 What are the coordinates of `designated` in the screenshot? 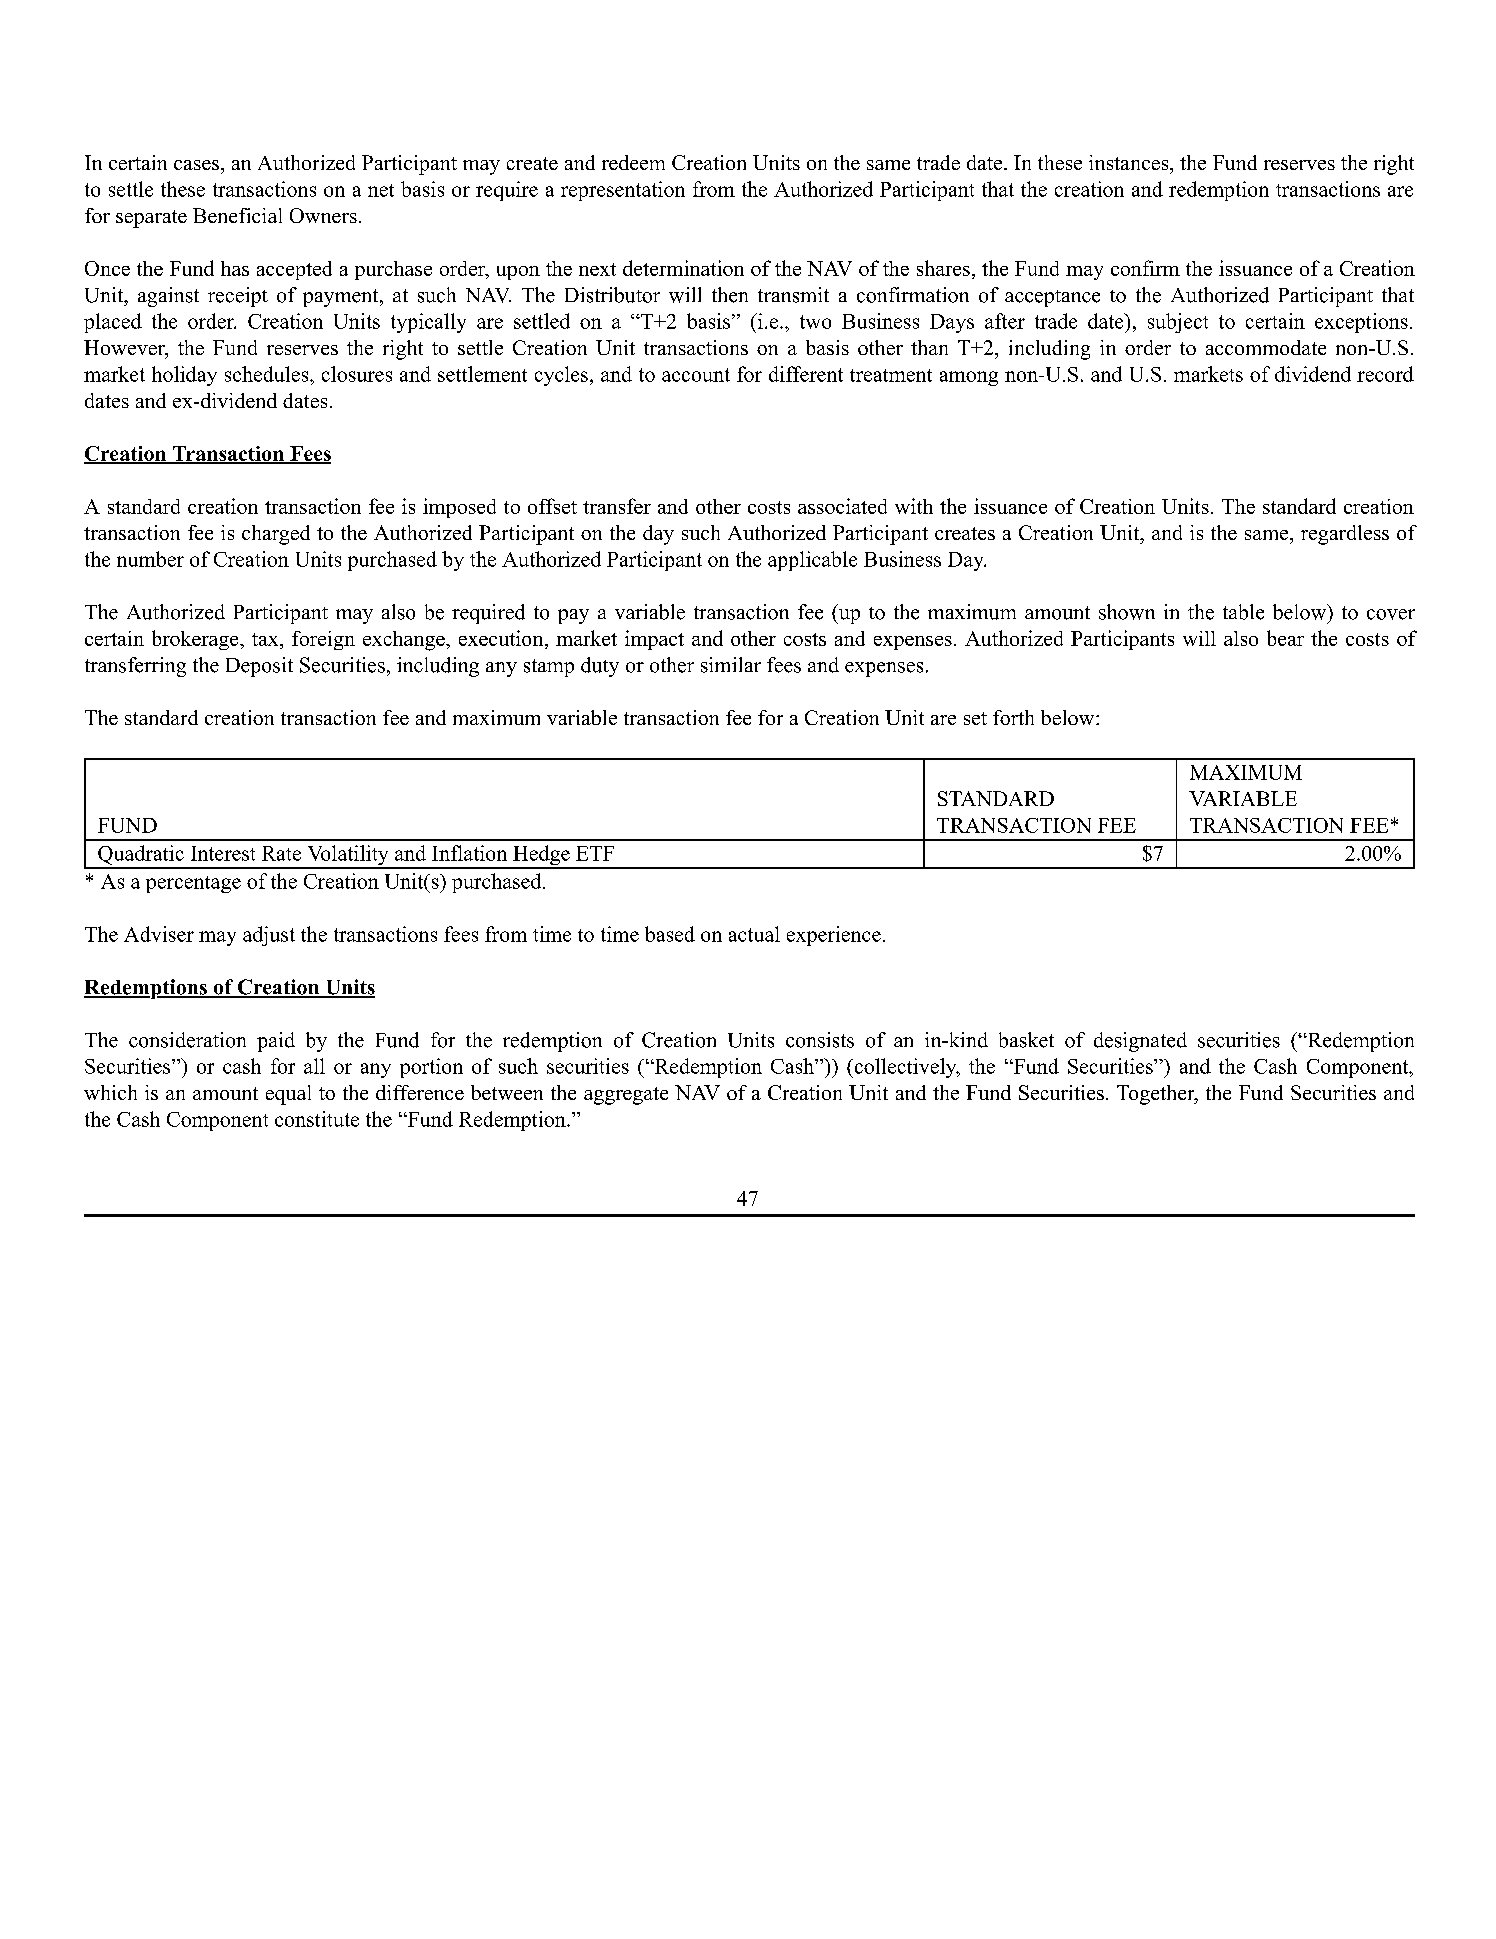 It's located at (1140, 1042).
